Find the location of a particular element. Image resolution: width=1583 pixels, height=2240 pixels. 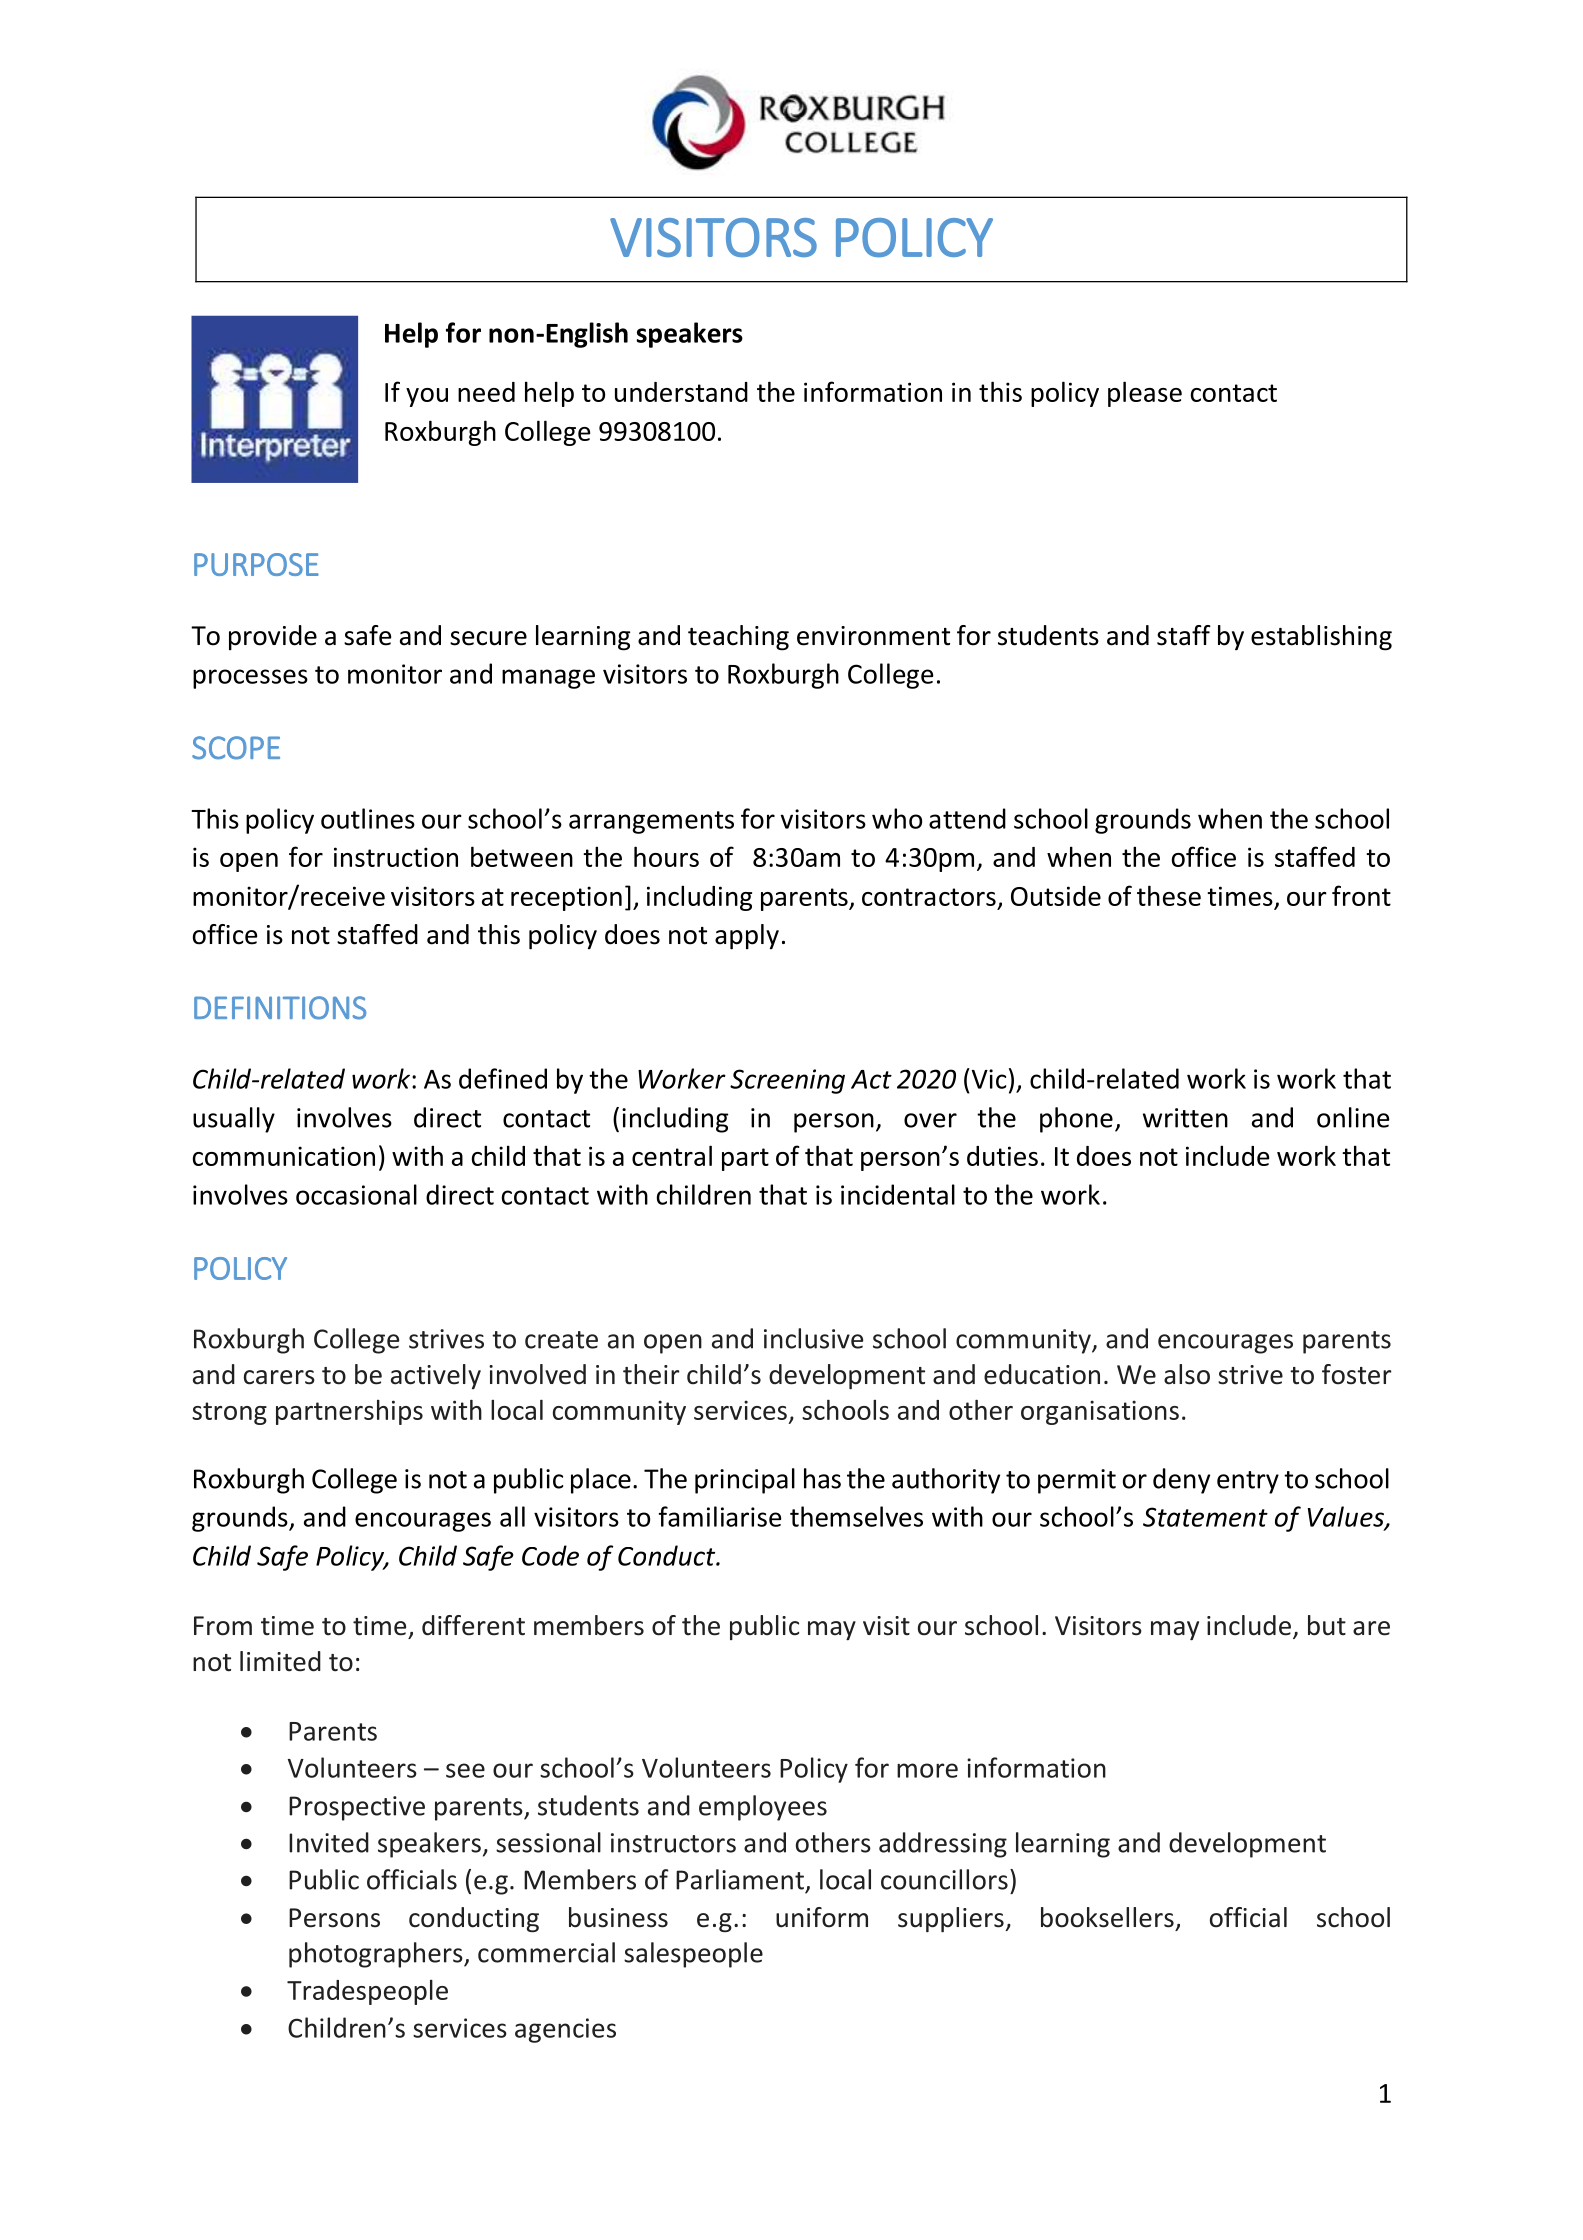

Tradespeople is located at coordinates (367, 1992).
